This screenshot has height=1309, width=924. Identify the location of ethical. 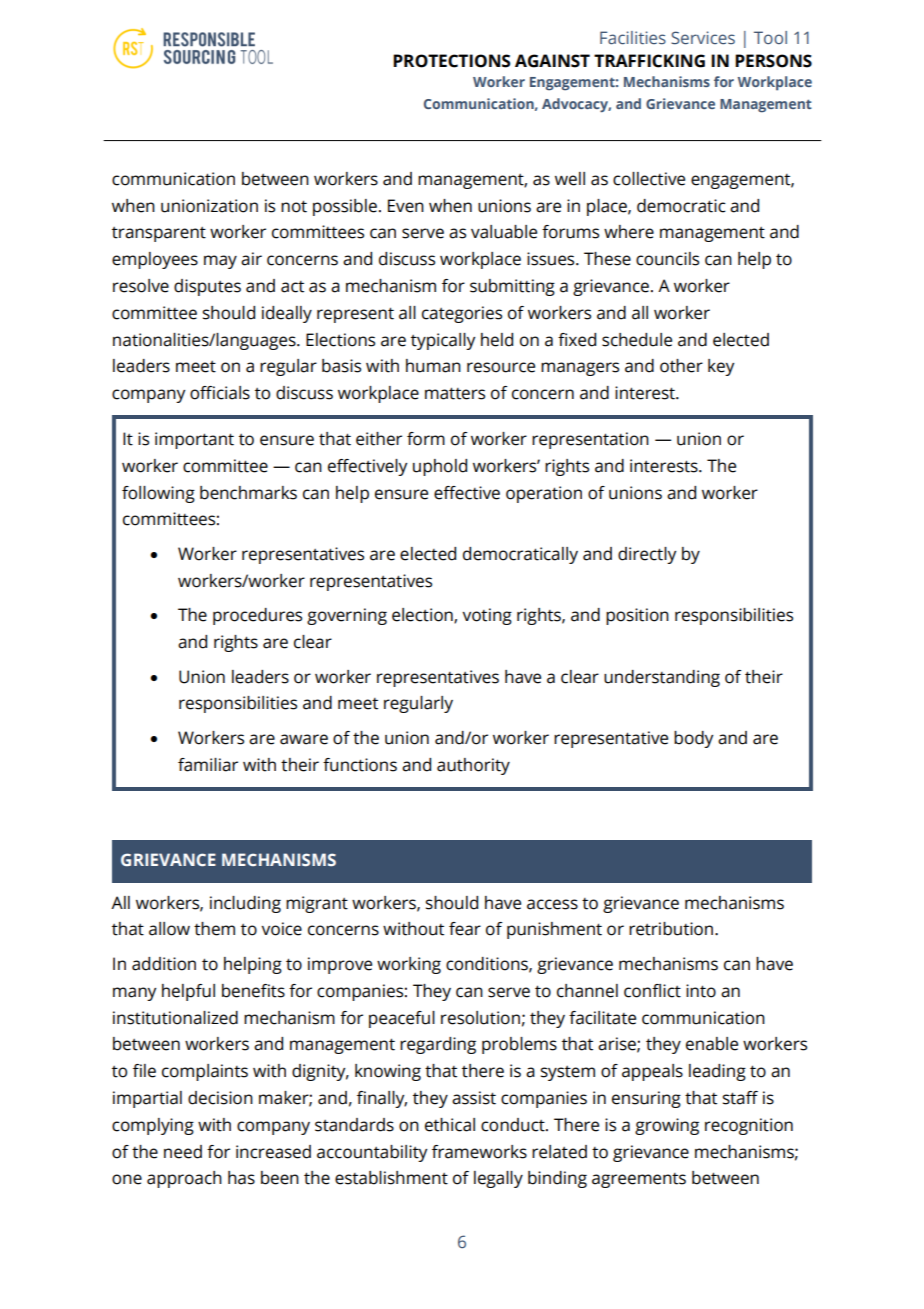
(450, 1125).
